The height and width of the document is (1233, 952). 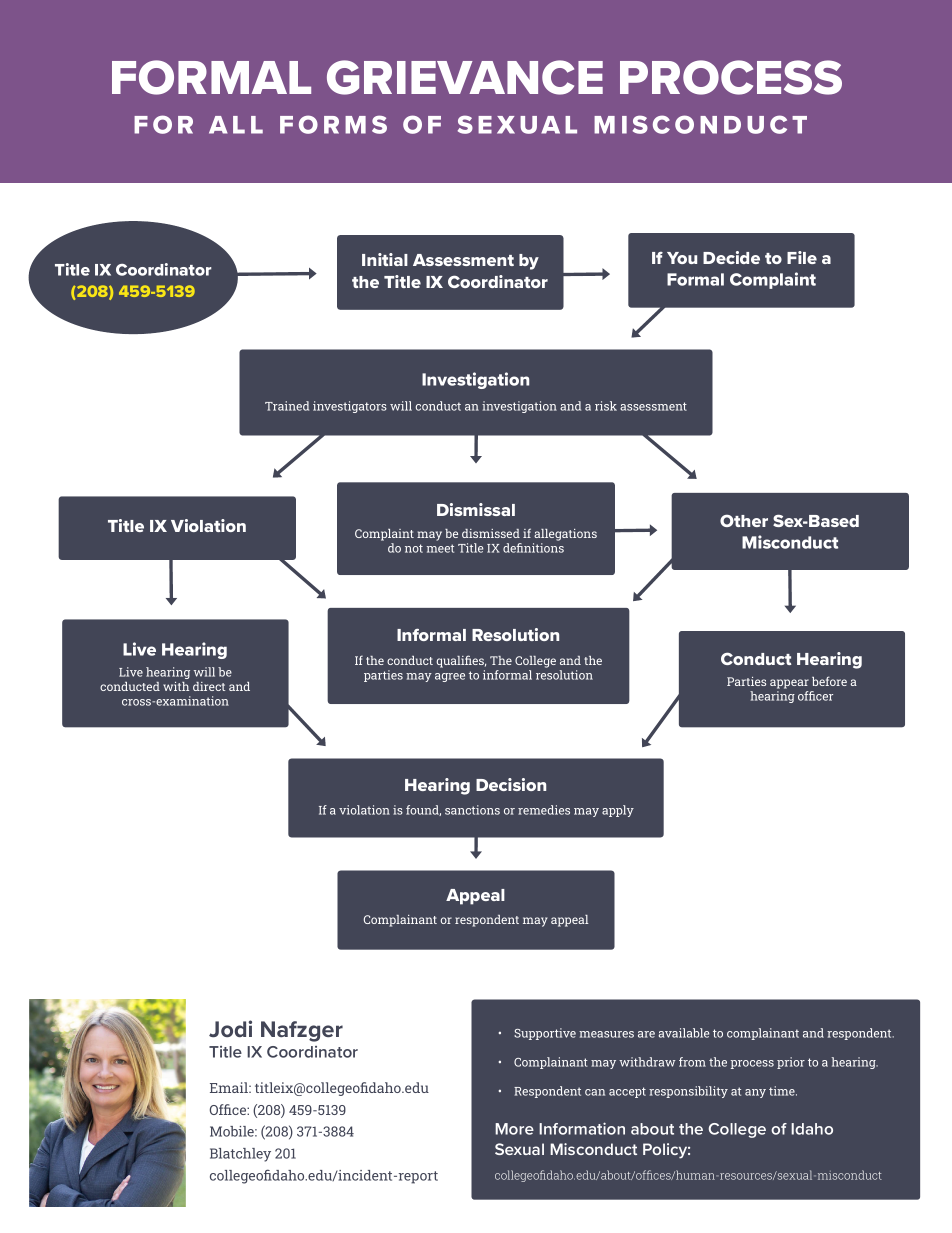 I want to click on Trained, so click(x=287, y=406).
